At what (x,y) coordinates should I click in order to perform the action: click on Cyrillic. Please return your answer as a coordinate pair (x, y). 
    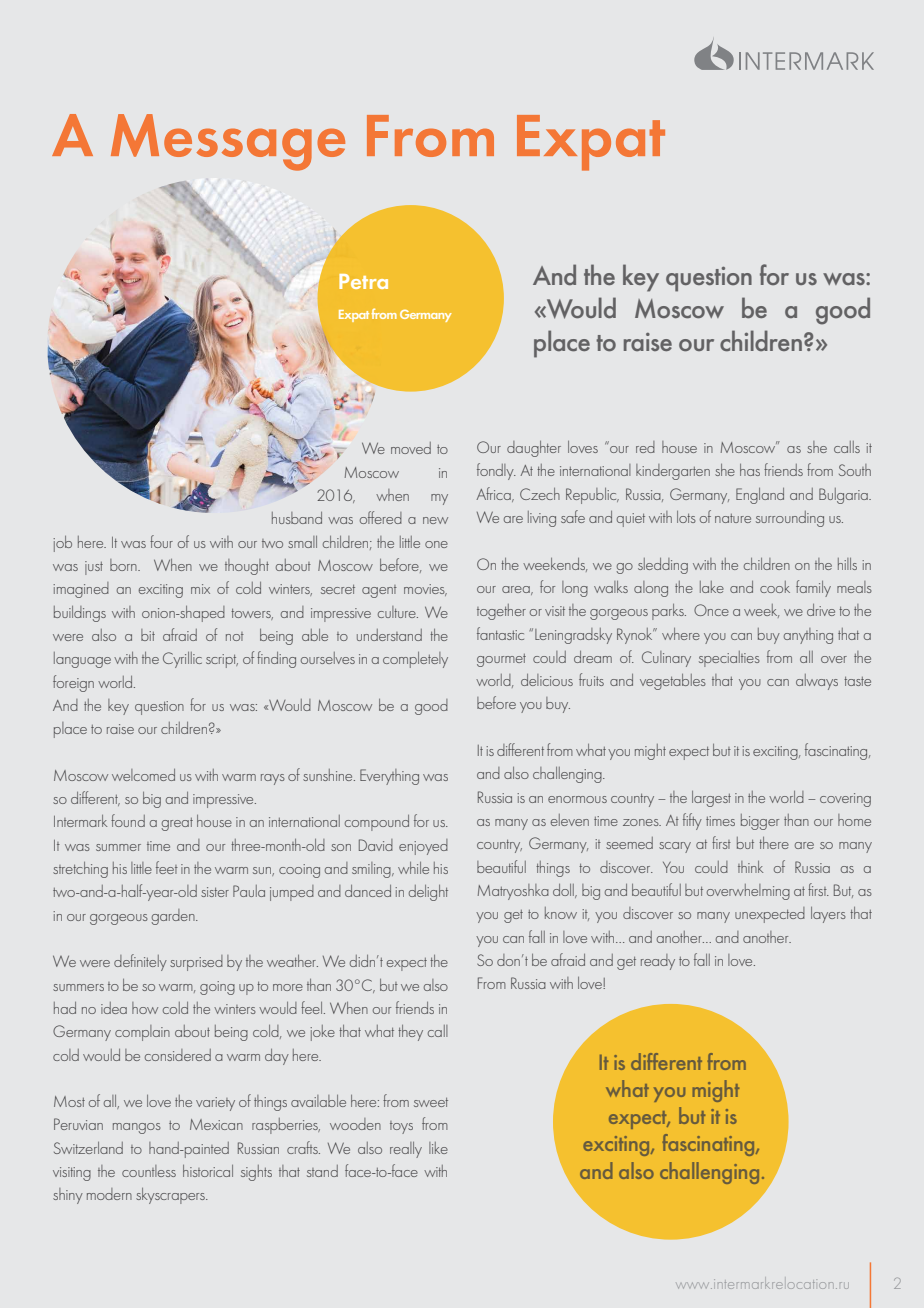
    Looking at the image, I should click on (182, 660).
